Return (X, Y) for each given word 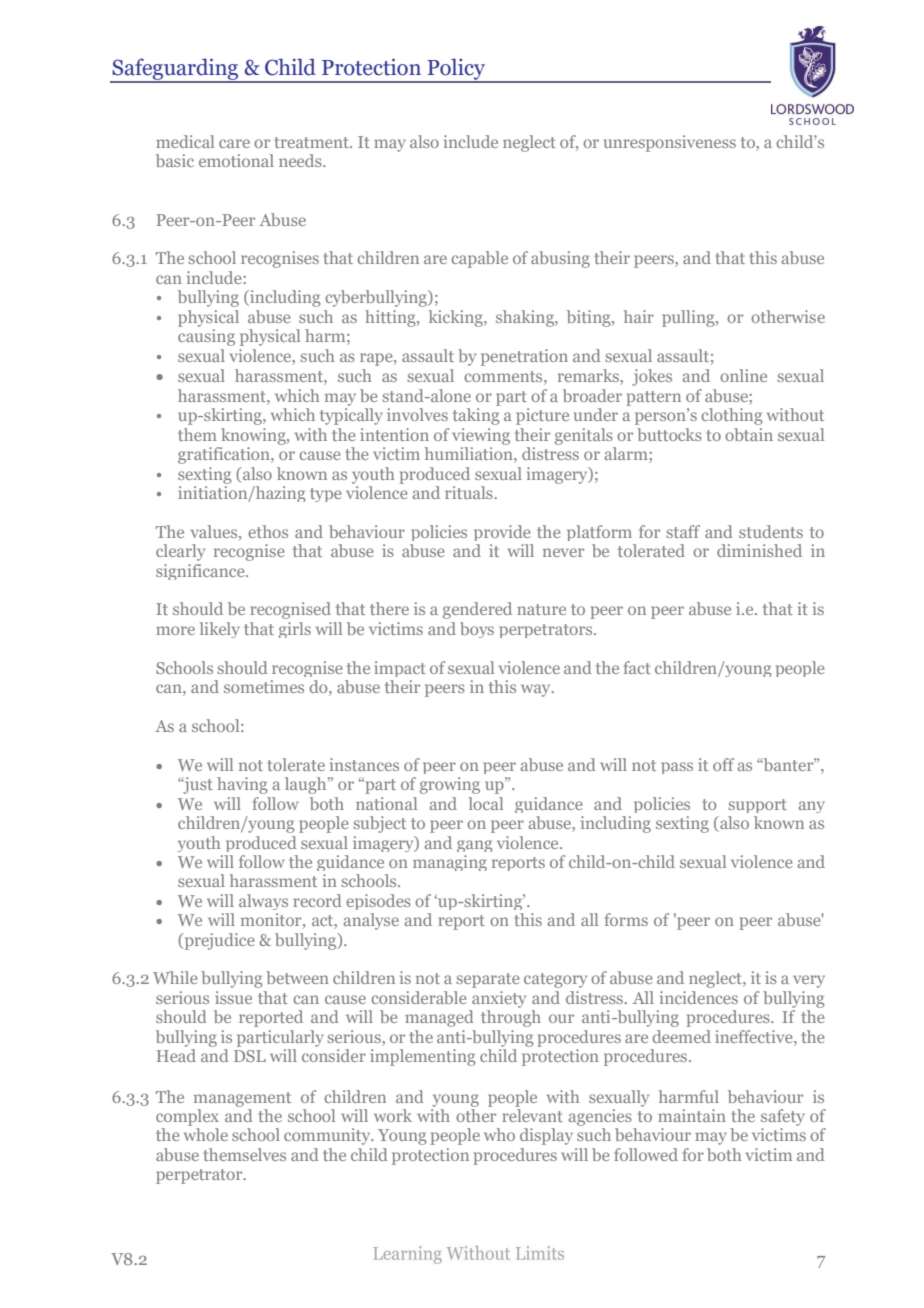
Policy (456, 70)
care (234, 143)
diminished (759, 550)
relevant (532, 1114)
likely (219, 630)
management (242, 1099)
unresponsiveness (670, 143)
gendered (477, 610)
